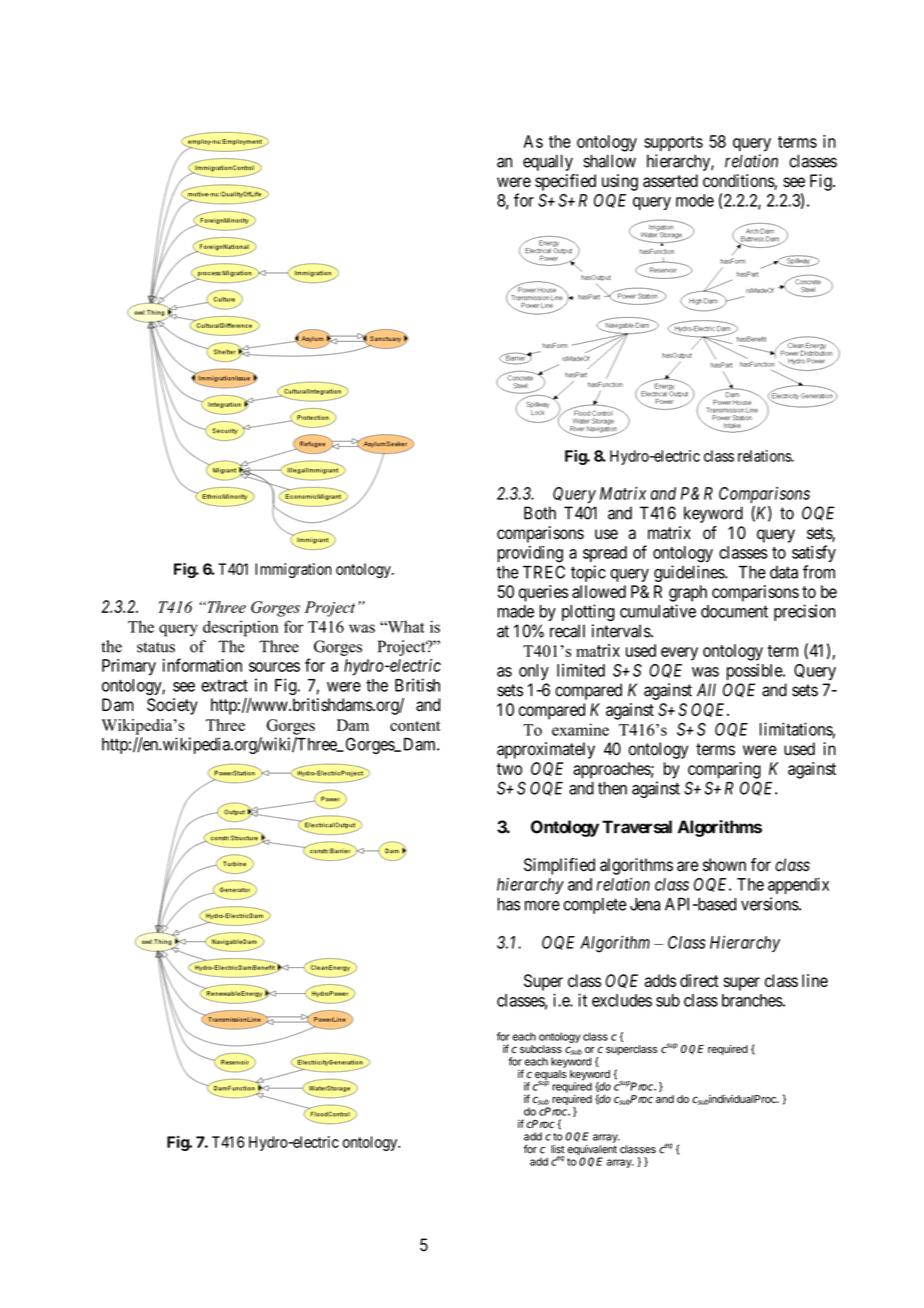 This screenshot has width=924, height=1308. Describe the element at coordinates (509, 769) in the screenshot. I see `two` at that location.
